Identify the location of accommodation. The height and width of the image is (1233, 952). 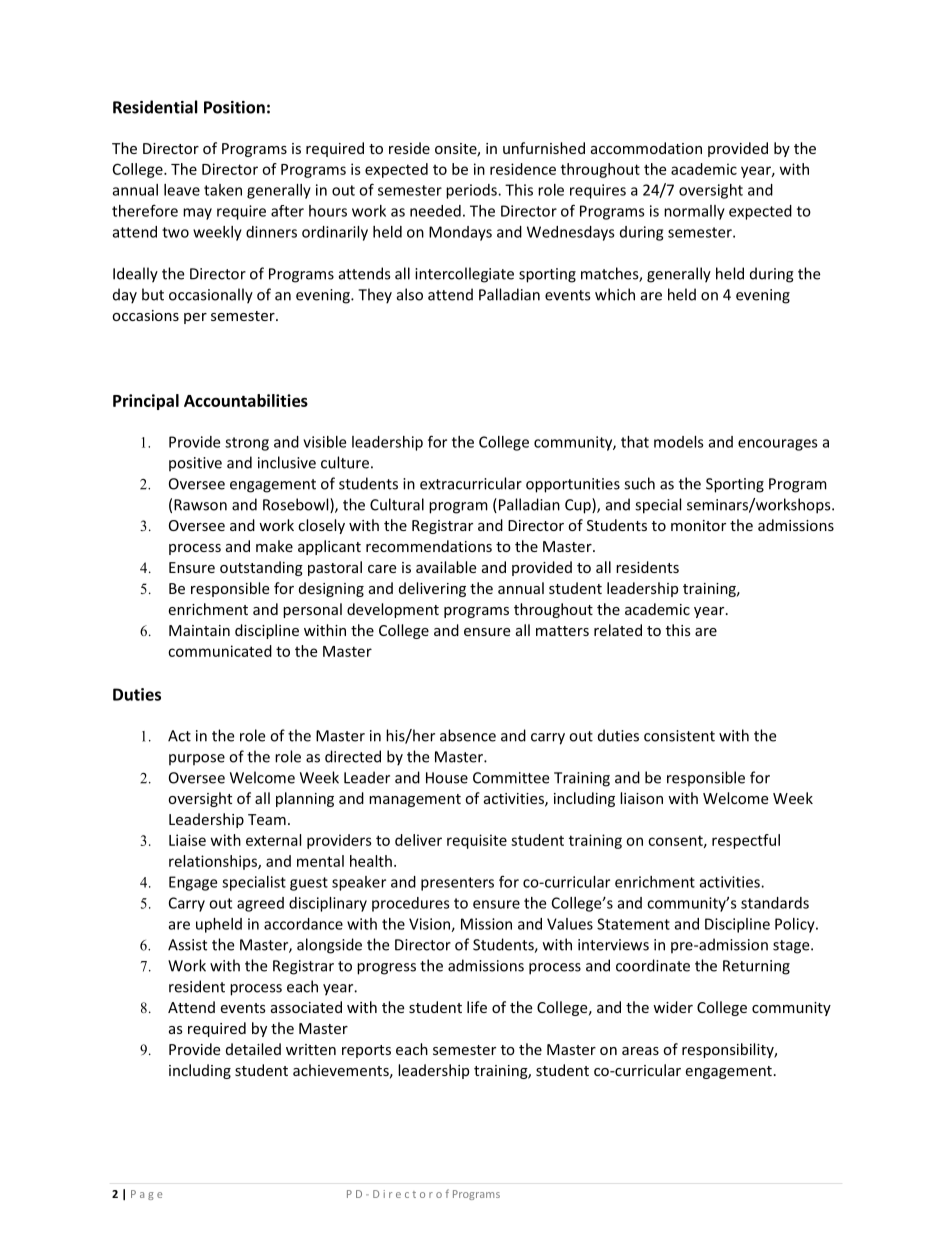
(646, 148).
